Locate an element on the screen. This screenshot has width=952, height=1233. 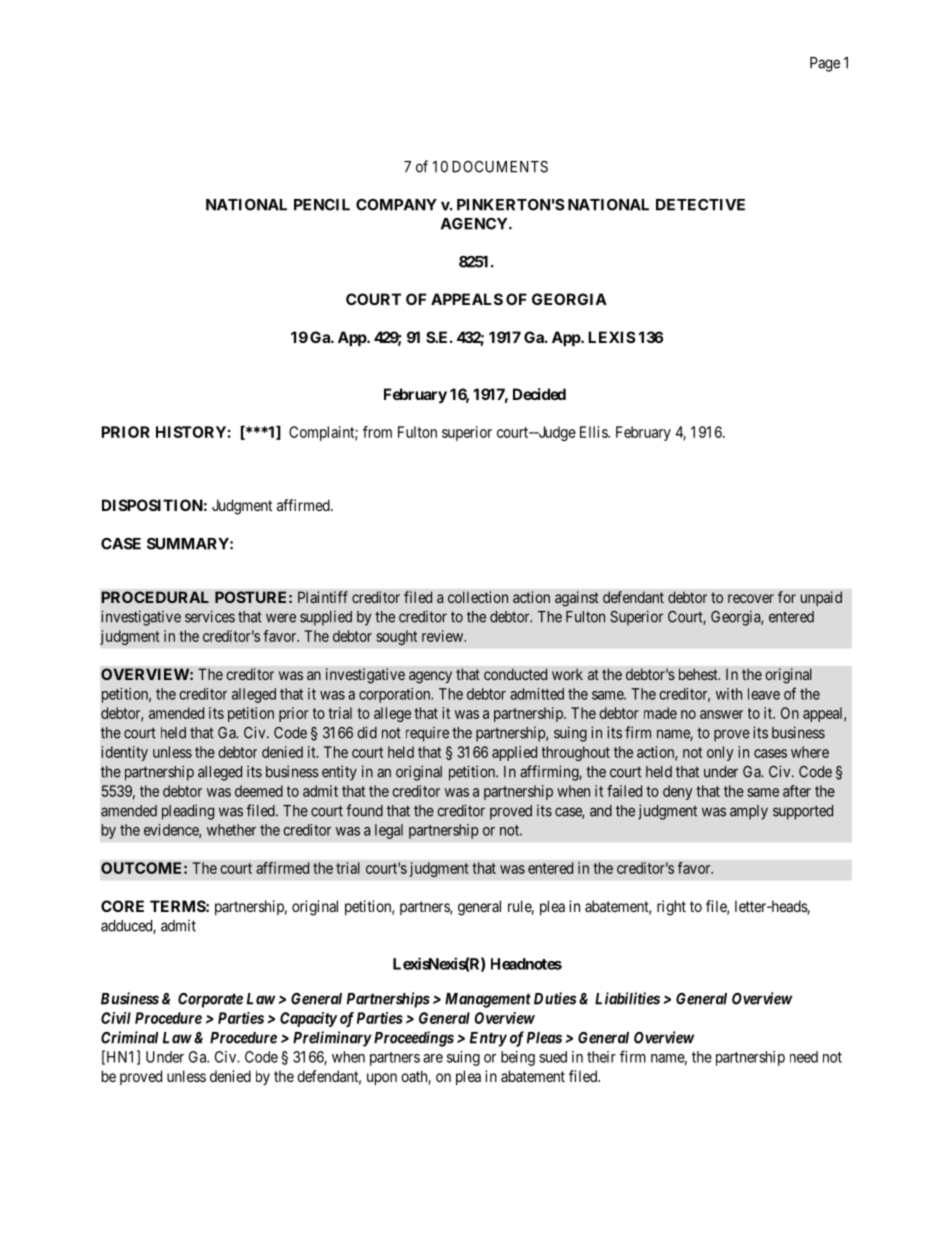
Ellis is located at coordinates (594, 432).
